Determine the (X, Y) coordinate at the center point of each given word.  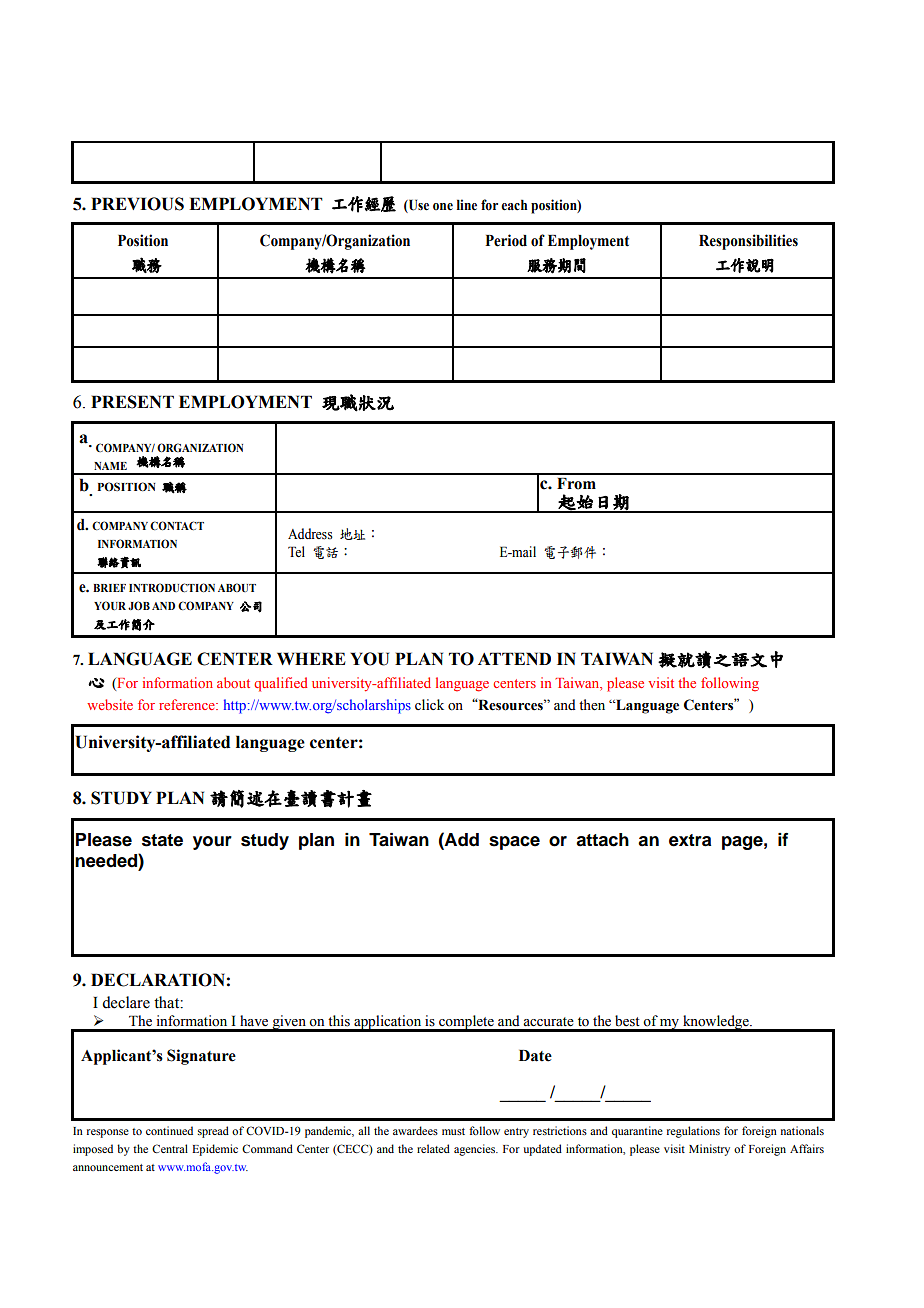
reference (188, 704)
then (592, 705)
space (514, 843)
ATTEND (514, 658)
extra (690, 840)
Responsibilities (748, 242)
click (429, 704)
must (453, 1131)
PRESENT (132, 402)
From (576, 484)
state (162, 840)
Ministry (709, 1150)
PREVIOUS (137, 204)
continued (169, 1130)
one (443, 206)
